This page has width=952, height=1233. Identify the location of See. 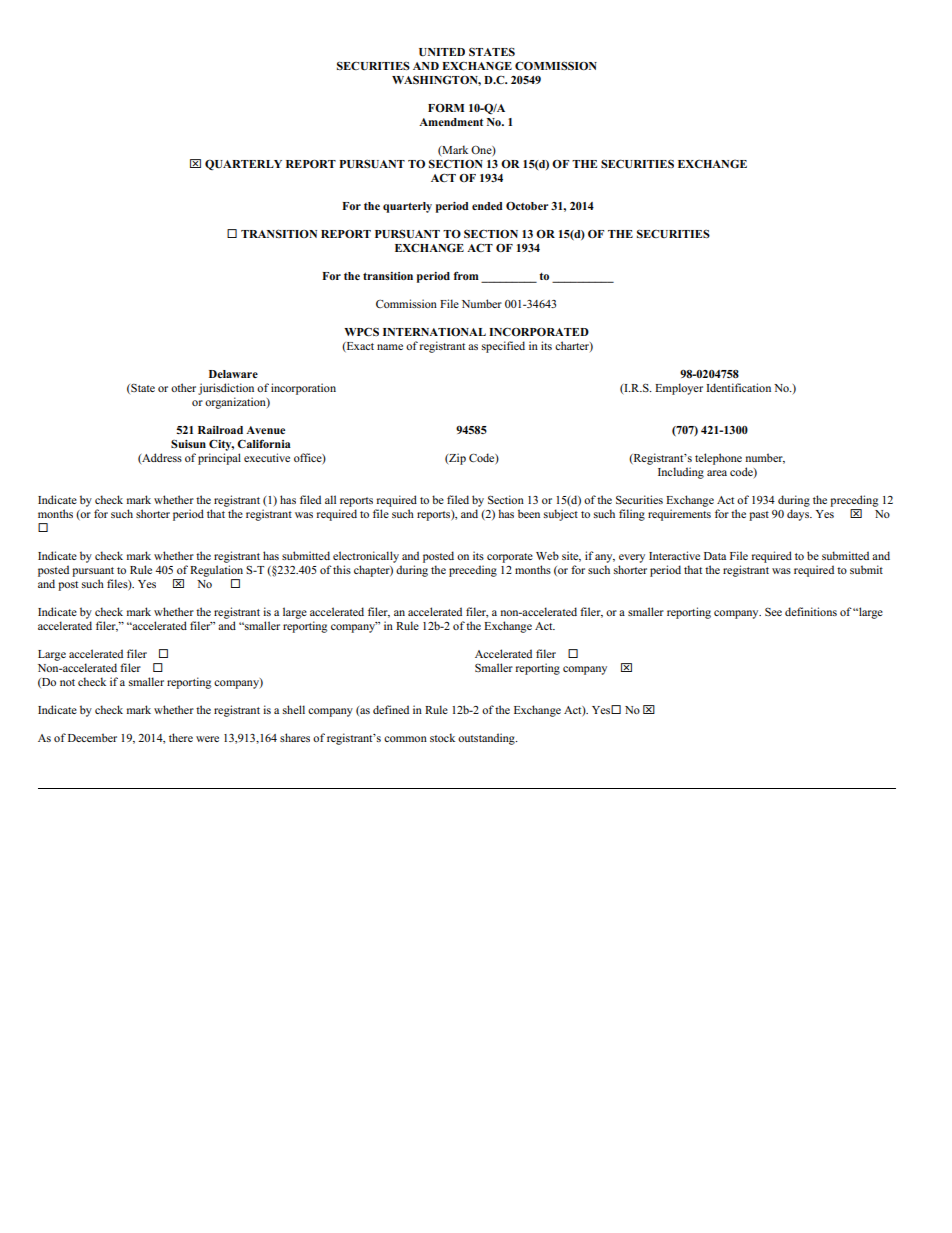
(773, 611).
